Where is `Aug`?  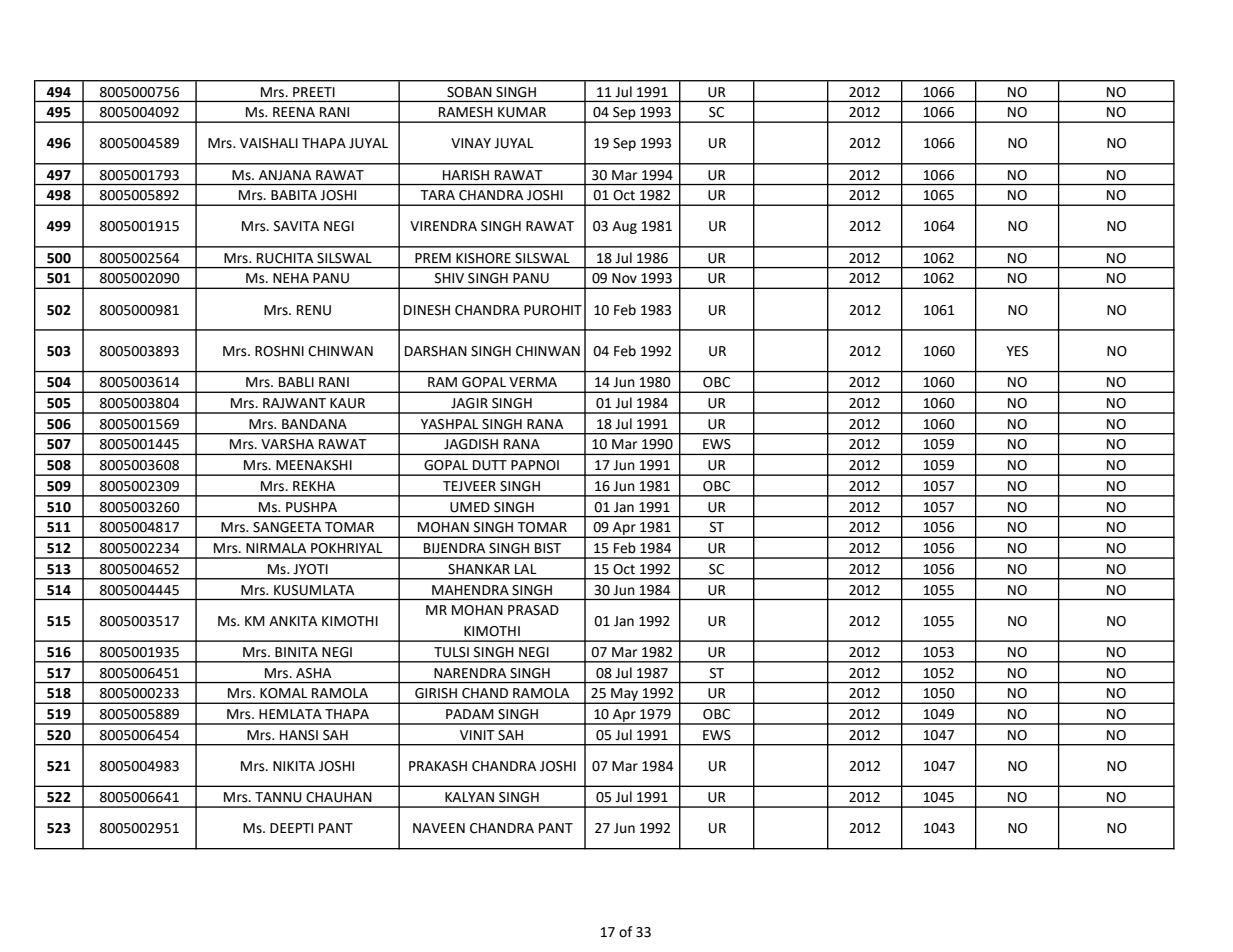
Aug is located at coordinates (624, 227).
